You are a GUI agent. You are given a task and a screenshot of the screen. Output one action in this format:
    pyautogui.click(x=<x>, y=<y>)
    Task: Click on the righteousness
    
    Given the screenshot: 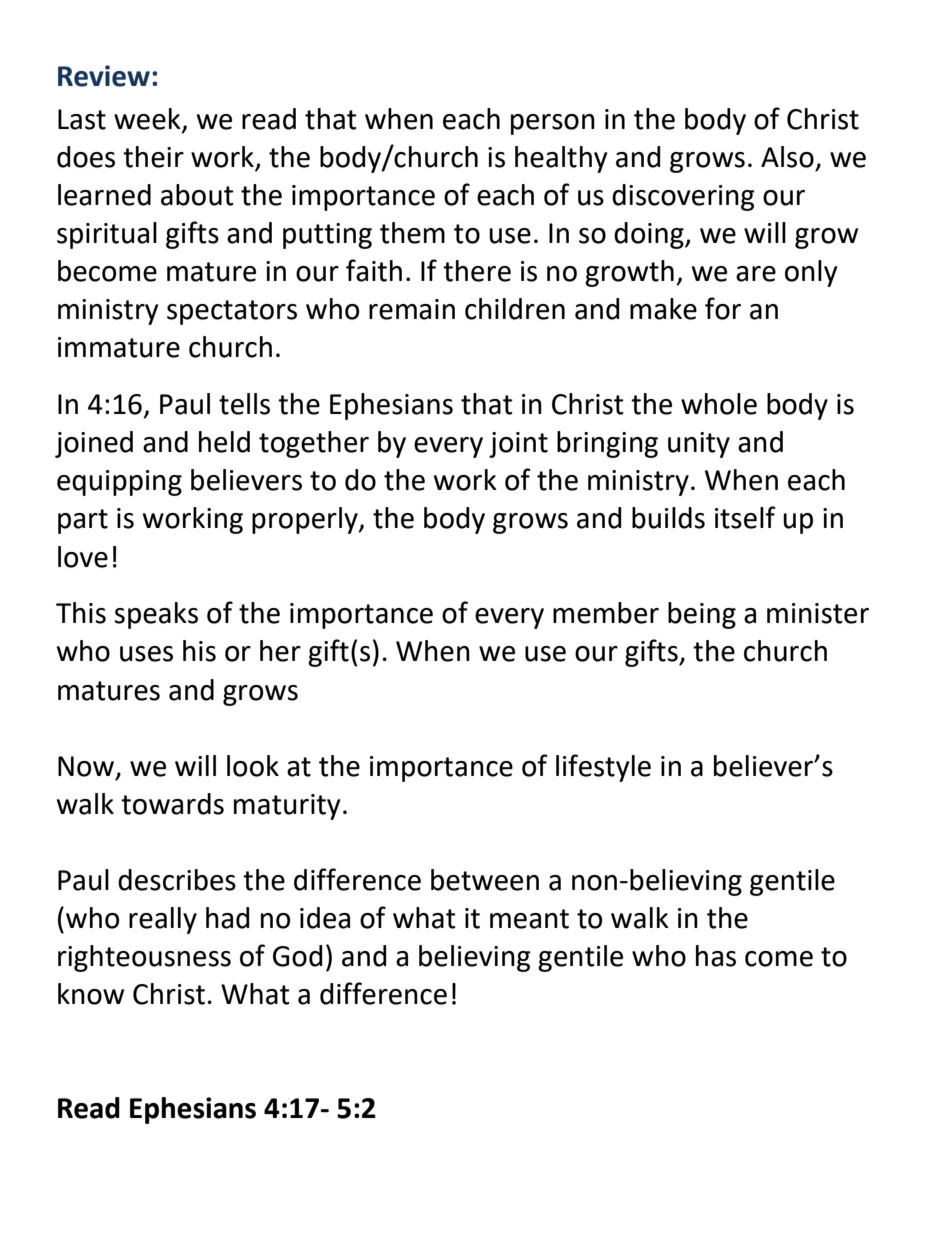 What is the action you would take?
    pyautogui.click(x=144, y=958)
